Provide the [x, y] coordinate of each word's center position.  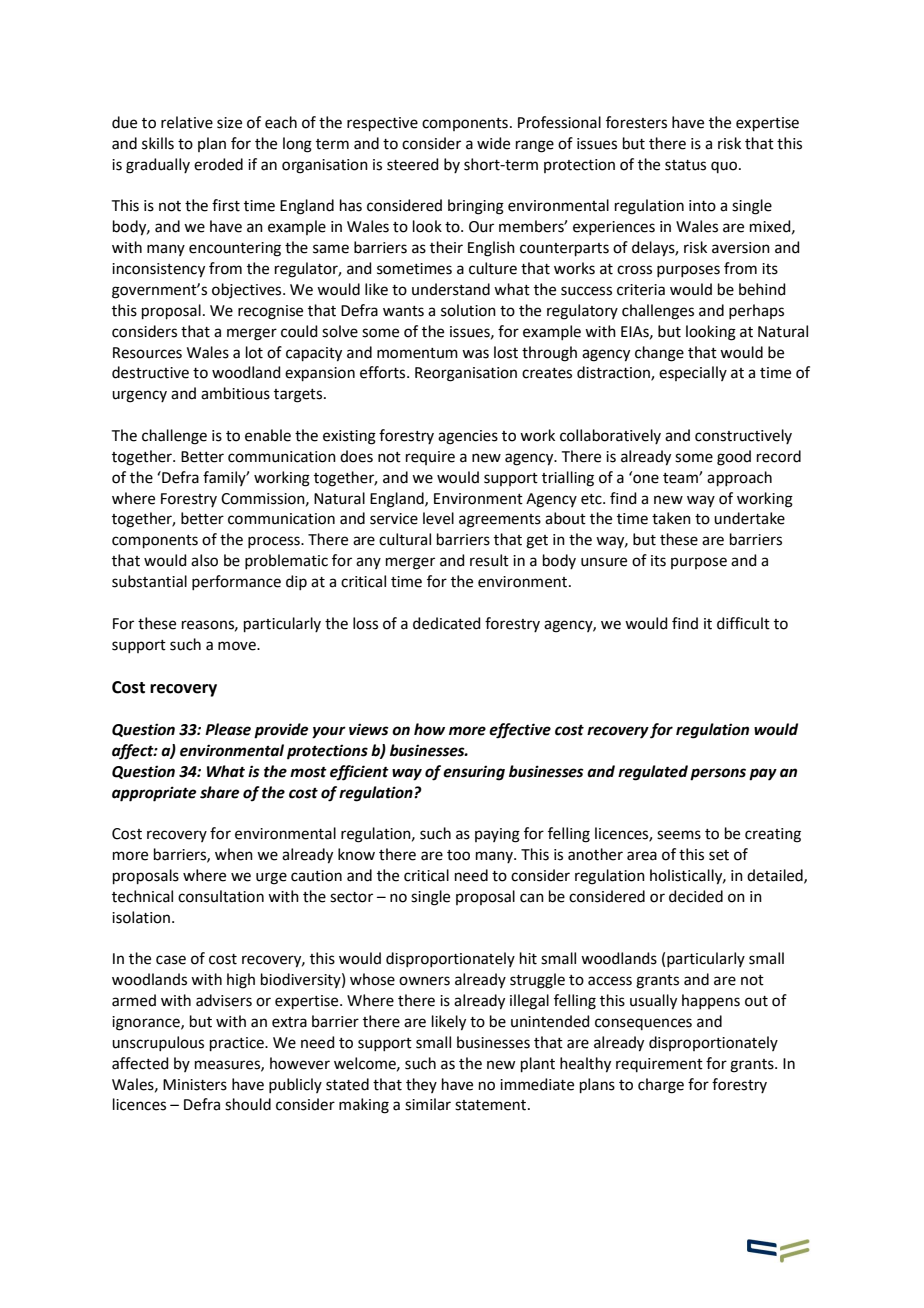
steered [413, 164]
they [421, 1085]
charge [661, 1086]
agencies [468, 437]
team [681, 478]
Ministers [195, 1085]
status [685, 165]
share [219, 792]
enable [268, 435]
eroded [218, 164]
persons [718, 774]
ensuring [474, 773]
